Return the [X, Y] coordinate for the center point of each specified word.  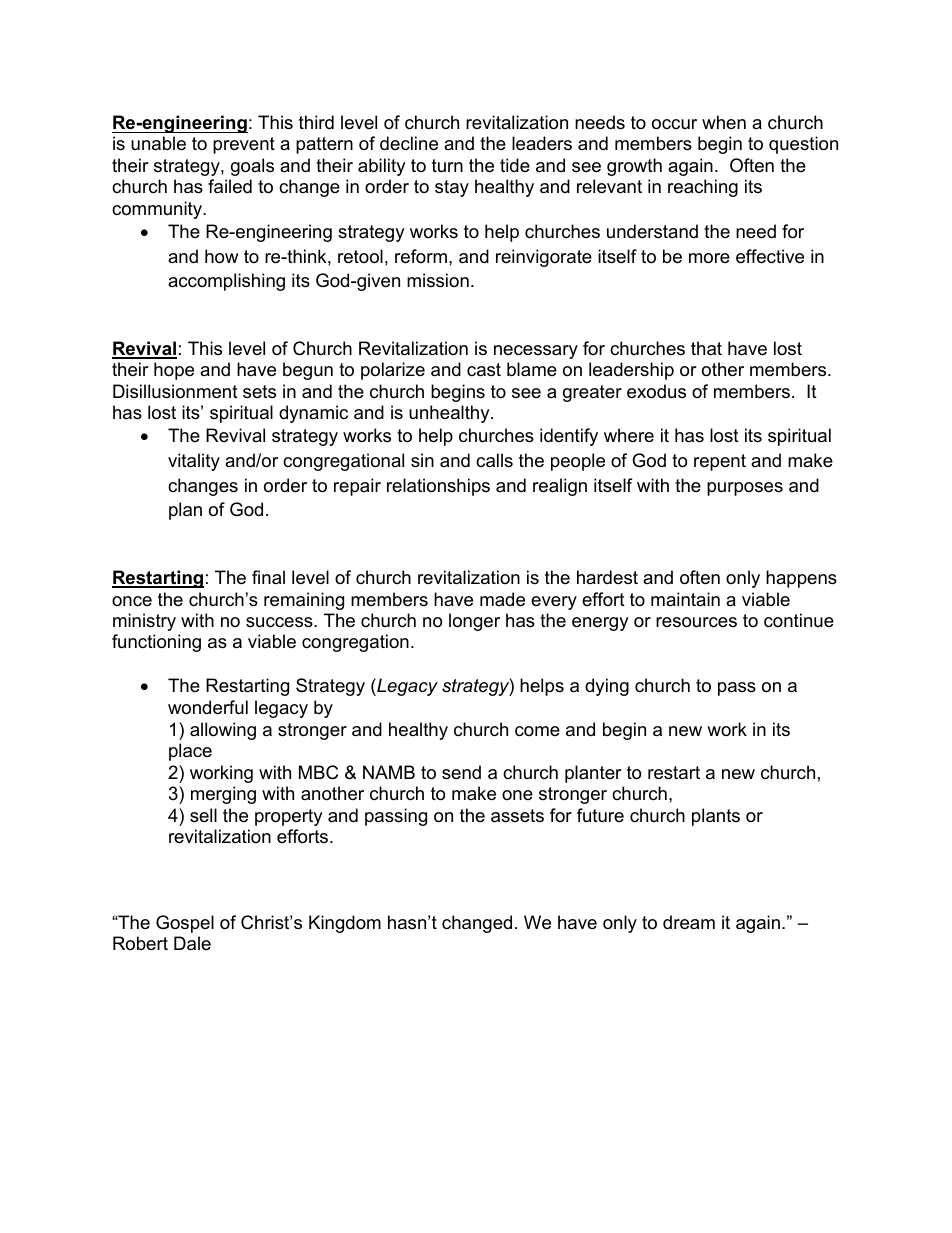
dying [607, 687]
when [724, 122]
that [706, 348]
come [537, 731]
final [268, 577]
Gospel [185, 924]
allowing [223, 731]
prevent [244, 145]
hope [174, 371]
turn [447, 165]
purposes [745, 489]
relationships [438, 487]
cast [484, 369]
